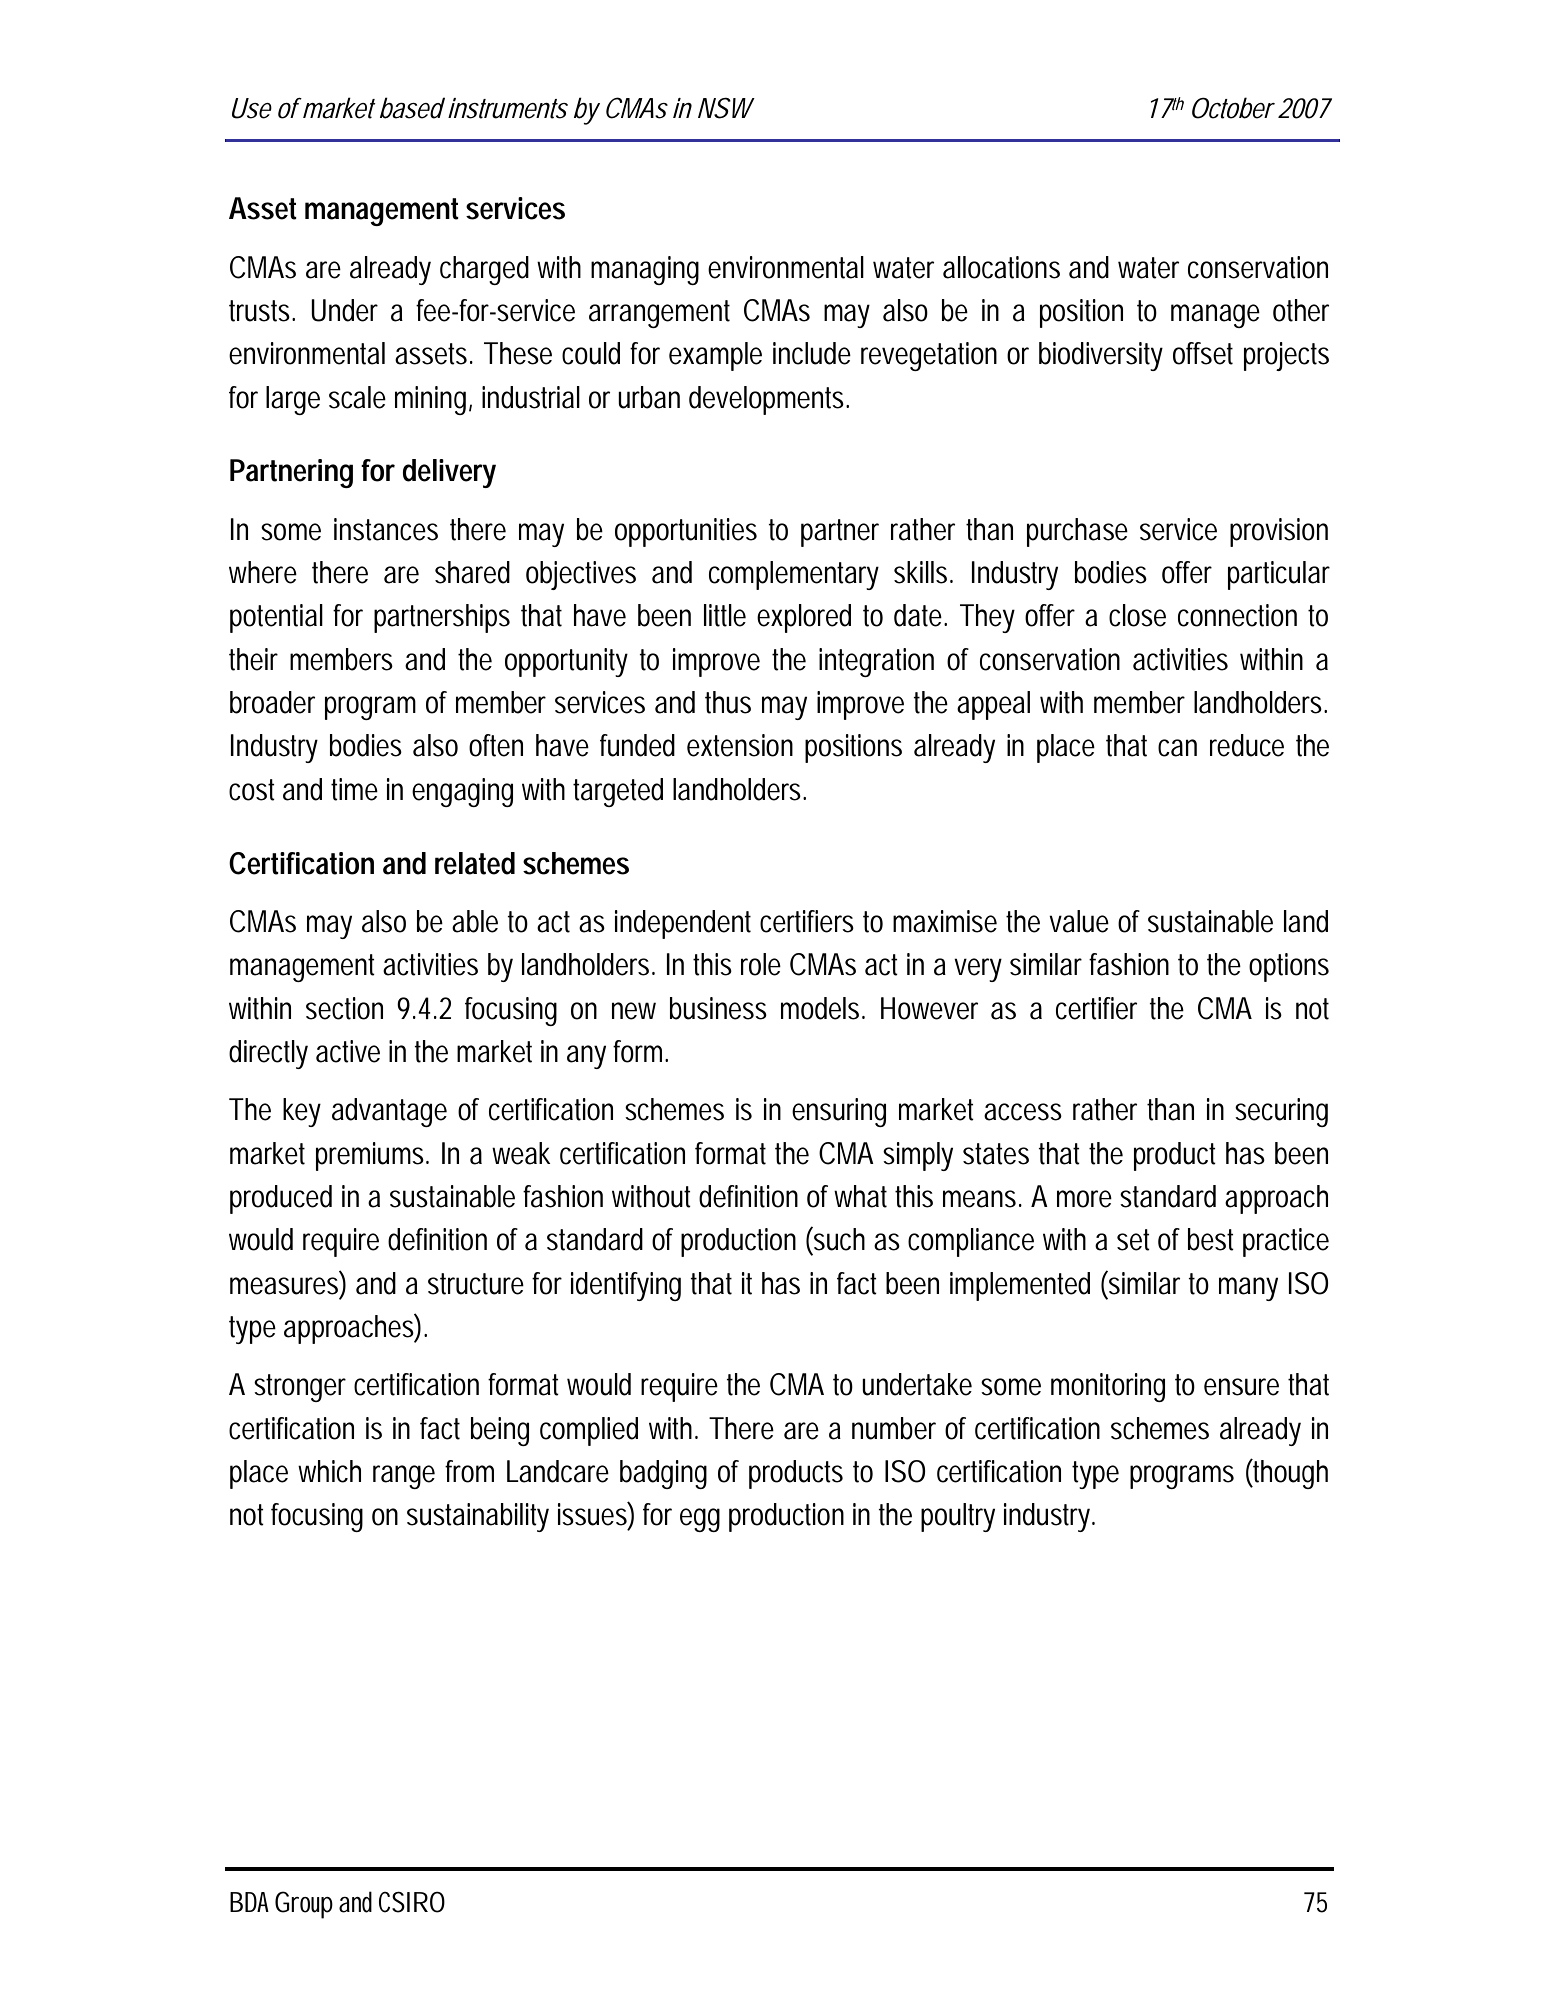  What do you see at coordinates (1211, 1239) in the image?
I see `best` at bounding box center [1211, 1239].
